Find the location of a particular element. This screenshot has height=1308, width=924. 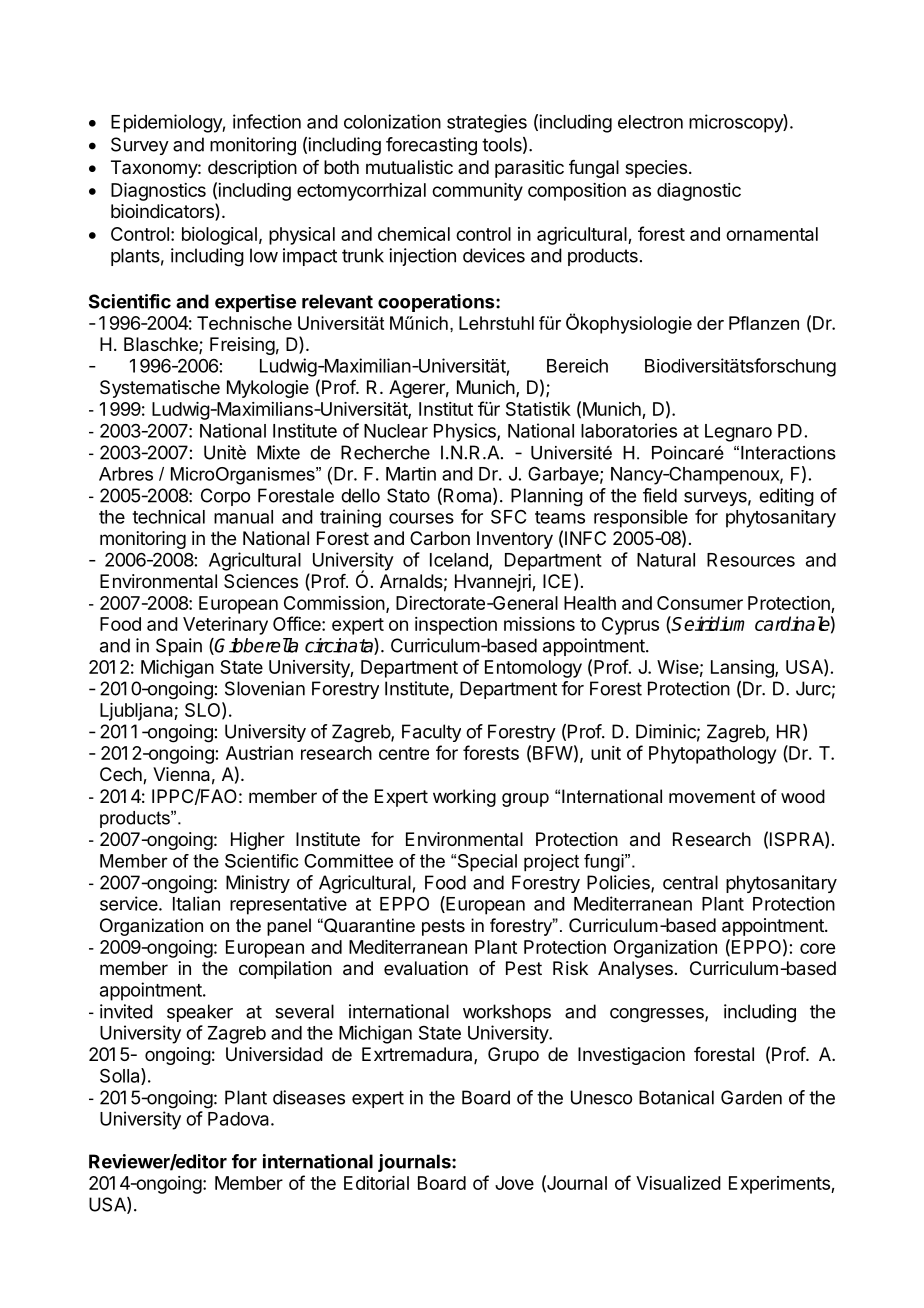

movement is located at coordinates (712, 797).
